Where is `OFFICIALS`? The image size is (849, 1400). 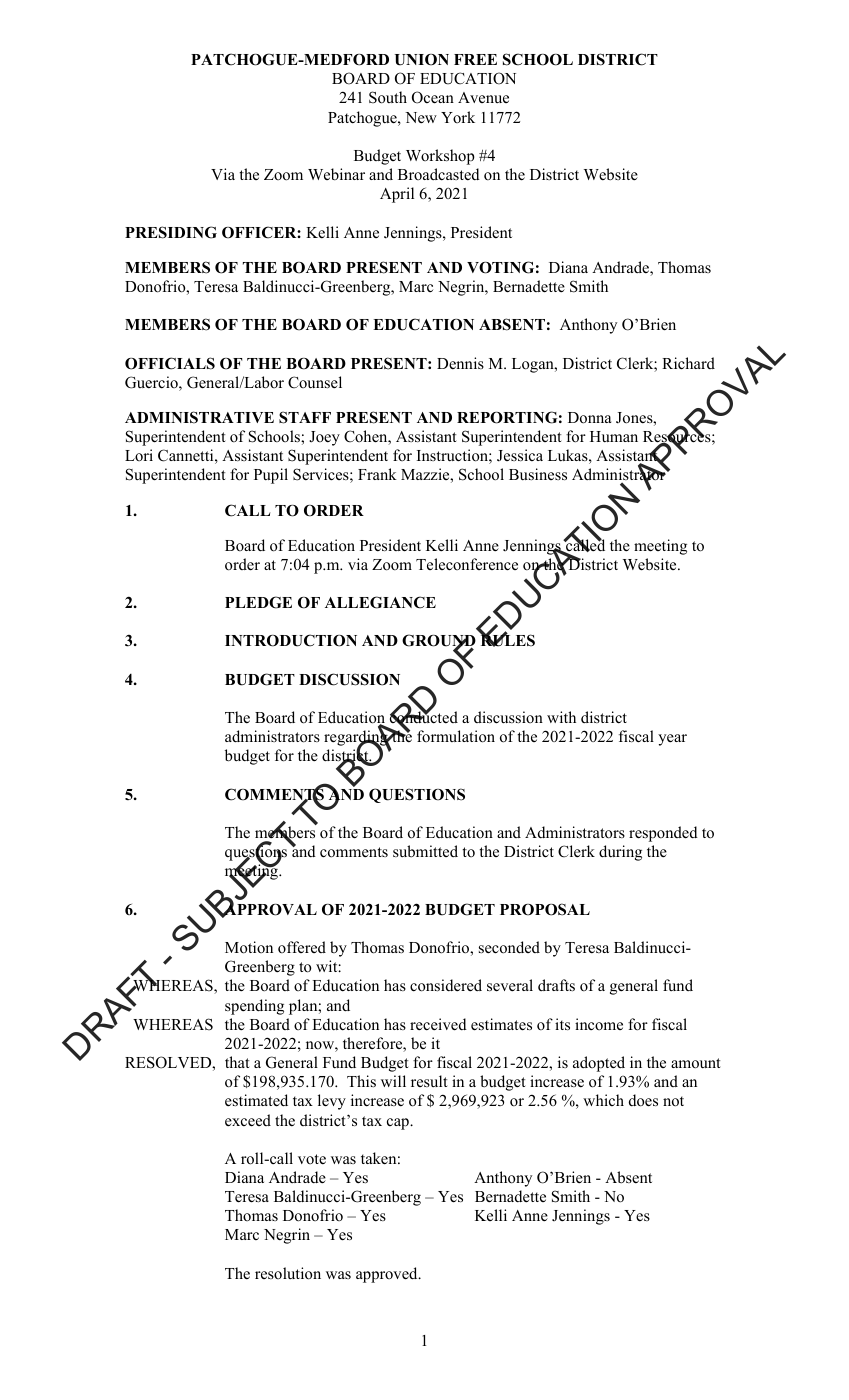 OFFICIALS is located at coordinates (170, 363).
